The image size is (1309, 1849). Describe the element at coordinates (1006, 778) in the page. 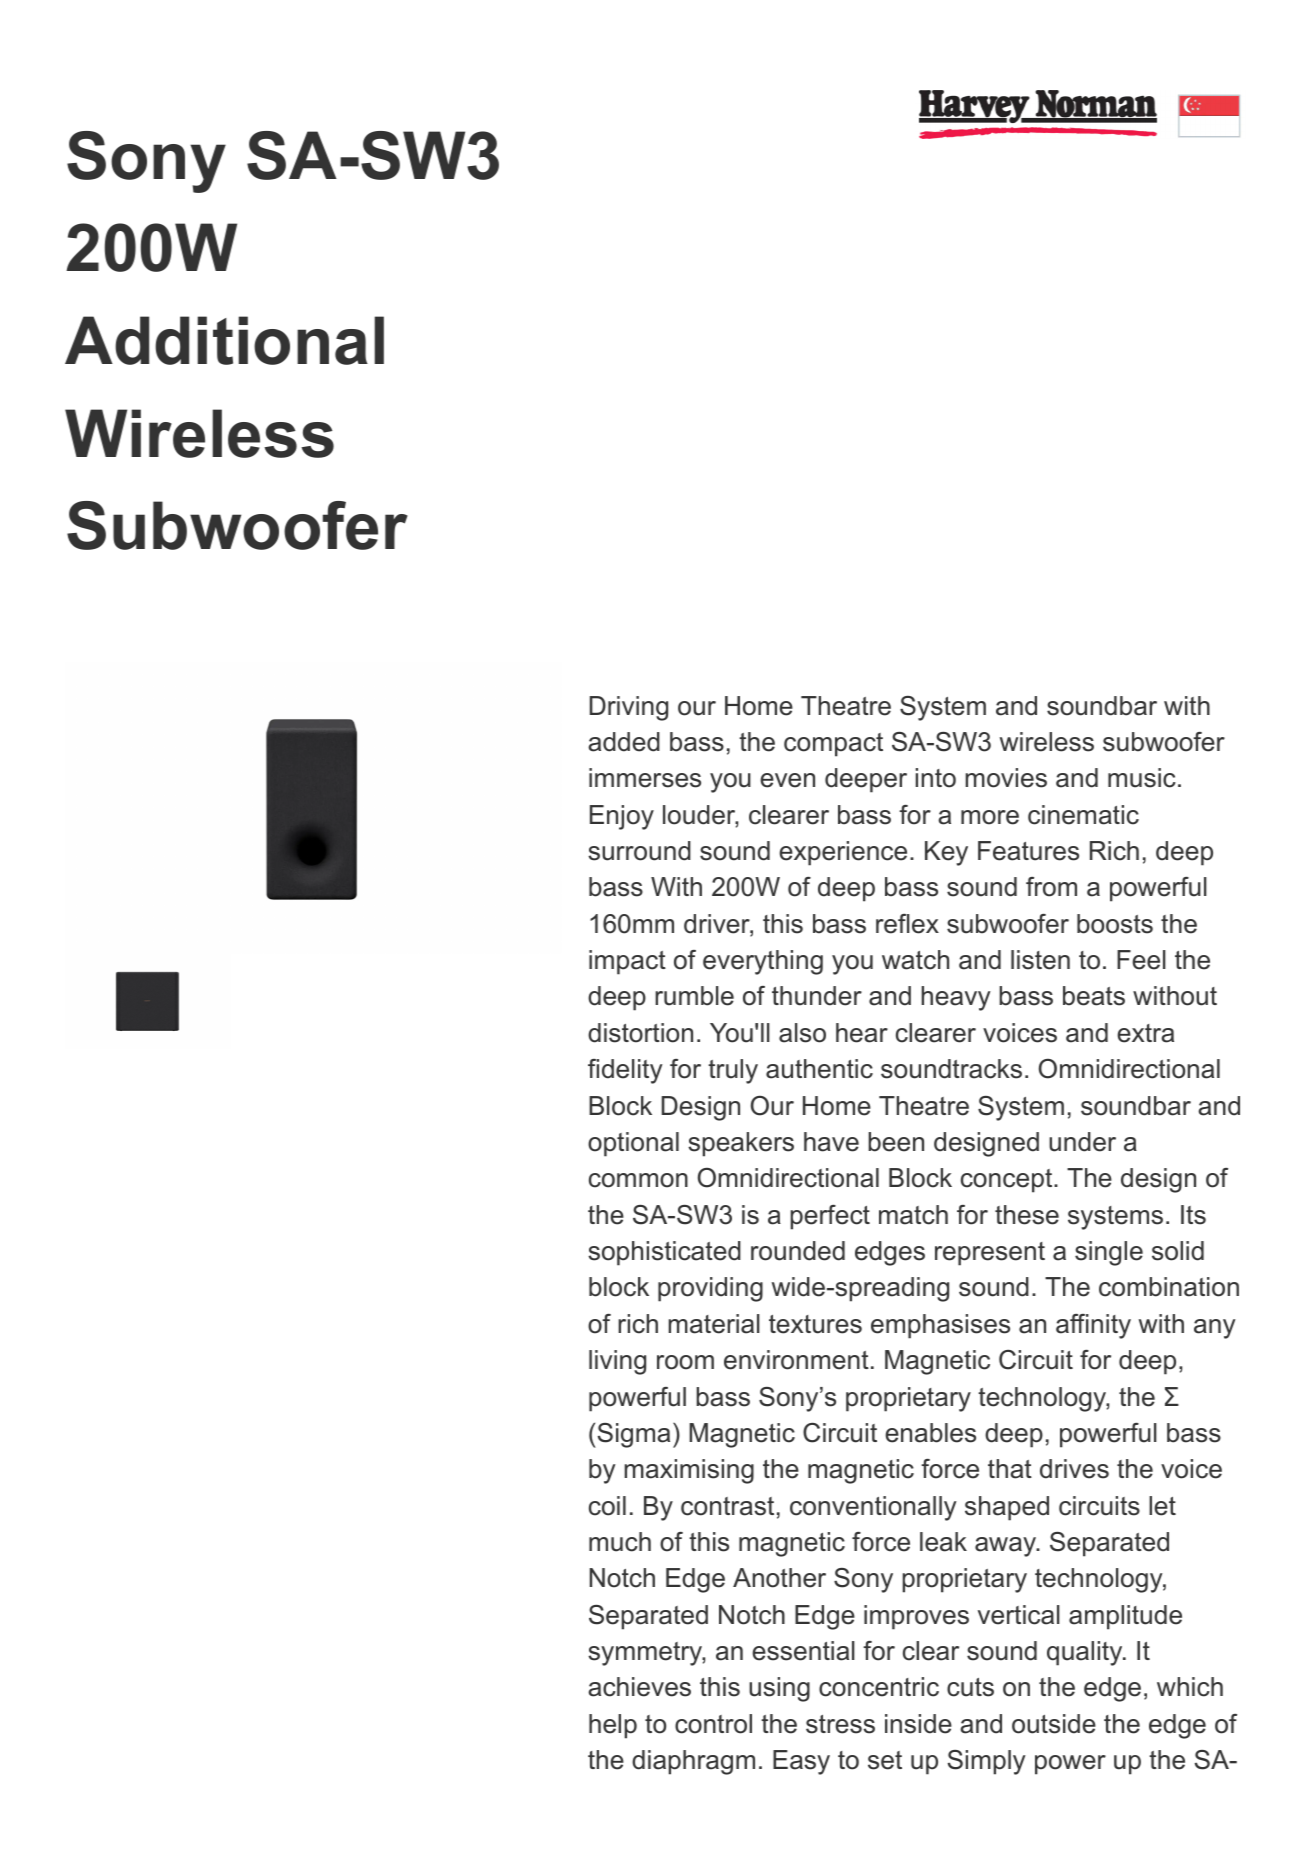

I see `movies` at that location.
